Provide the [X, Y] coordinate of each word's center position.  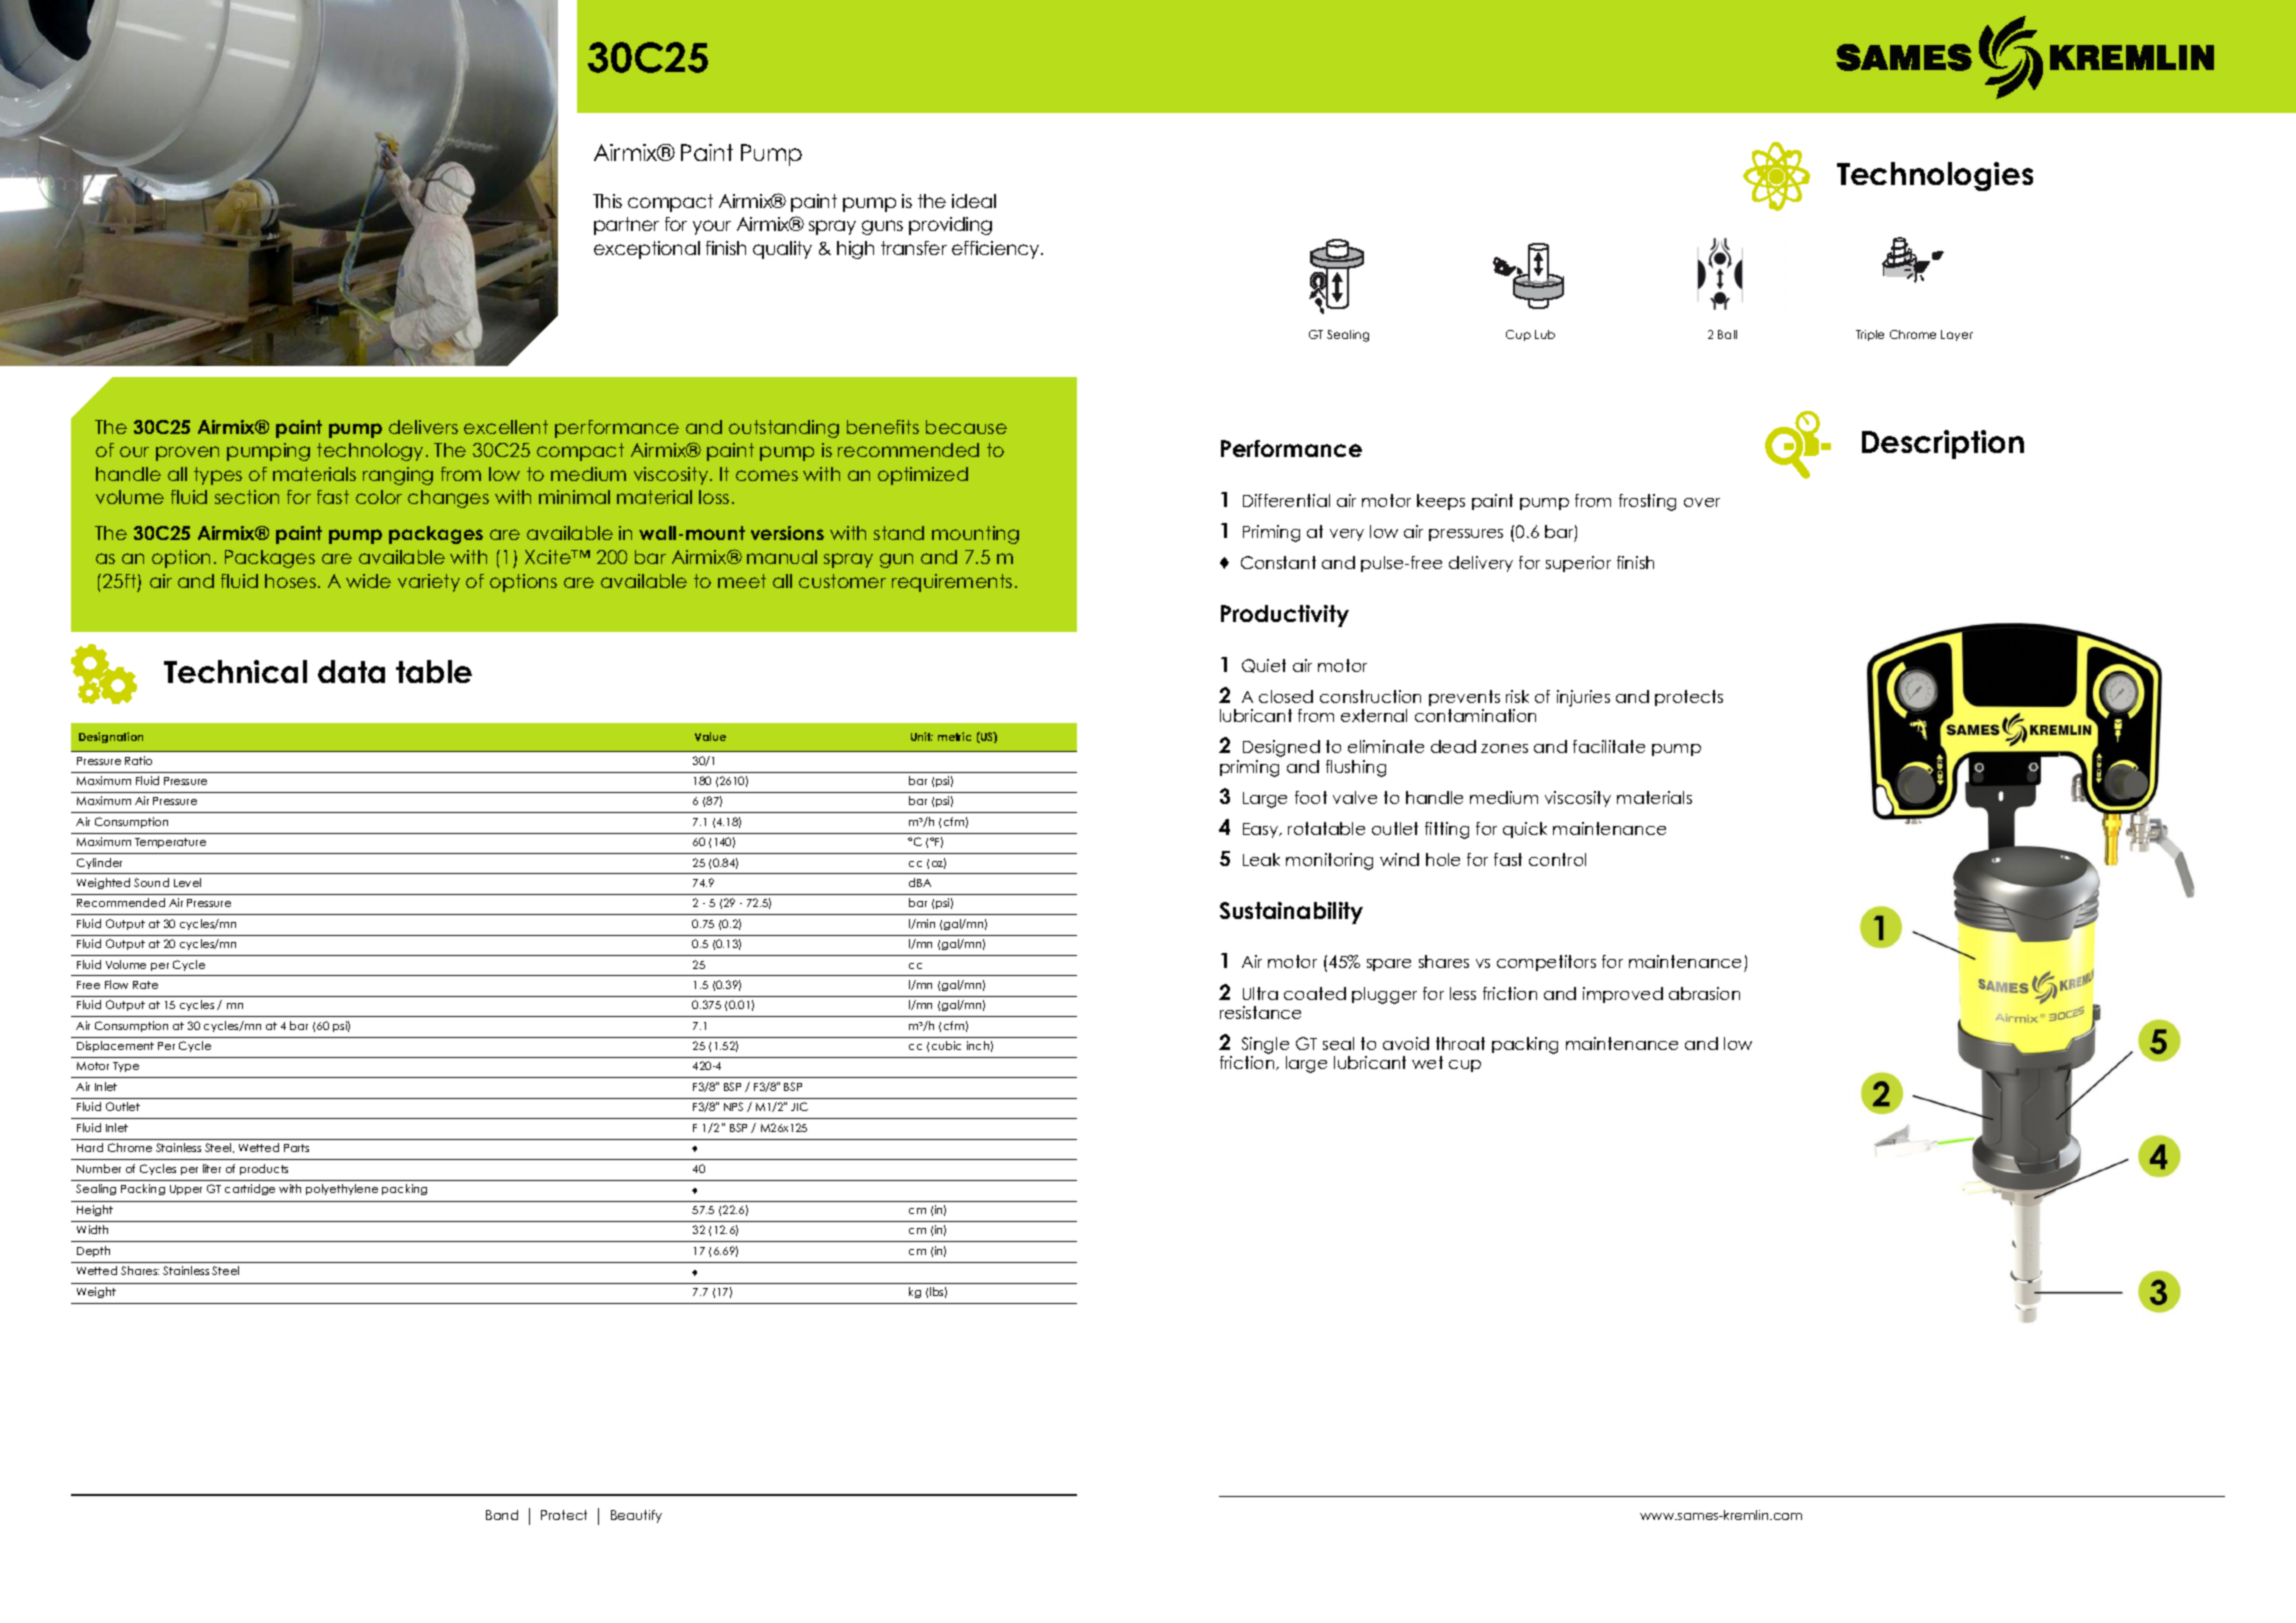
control [1557, 859]
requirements [952, 583]
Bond [502, 1515]
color [379, 497]
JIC [799, 1106]
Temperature [170, 843]
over [1702, 502]
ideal [974, 201]
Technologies [1935, 176]
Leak [1261, 859]
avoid [1406, 1043]
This [607, 201]
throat [1460, 1043]
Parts [296, 1148]
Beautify [636, 1516]
